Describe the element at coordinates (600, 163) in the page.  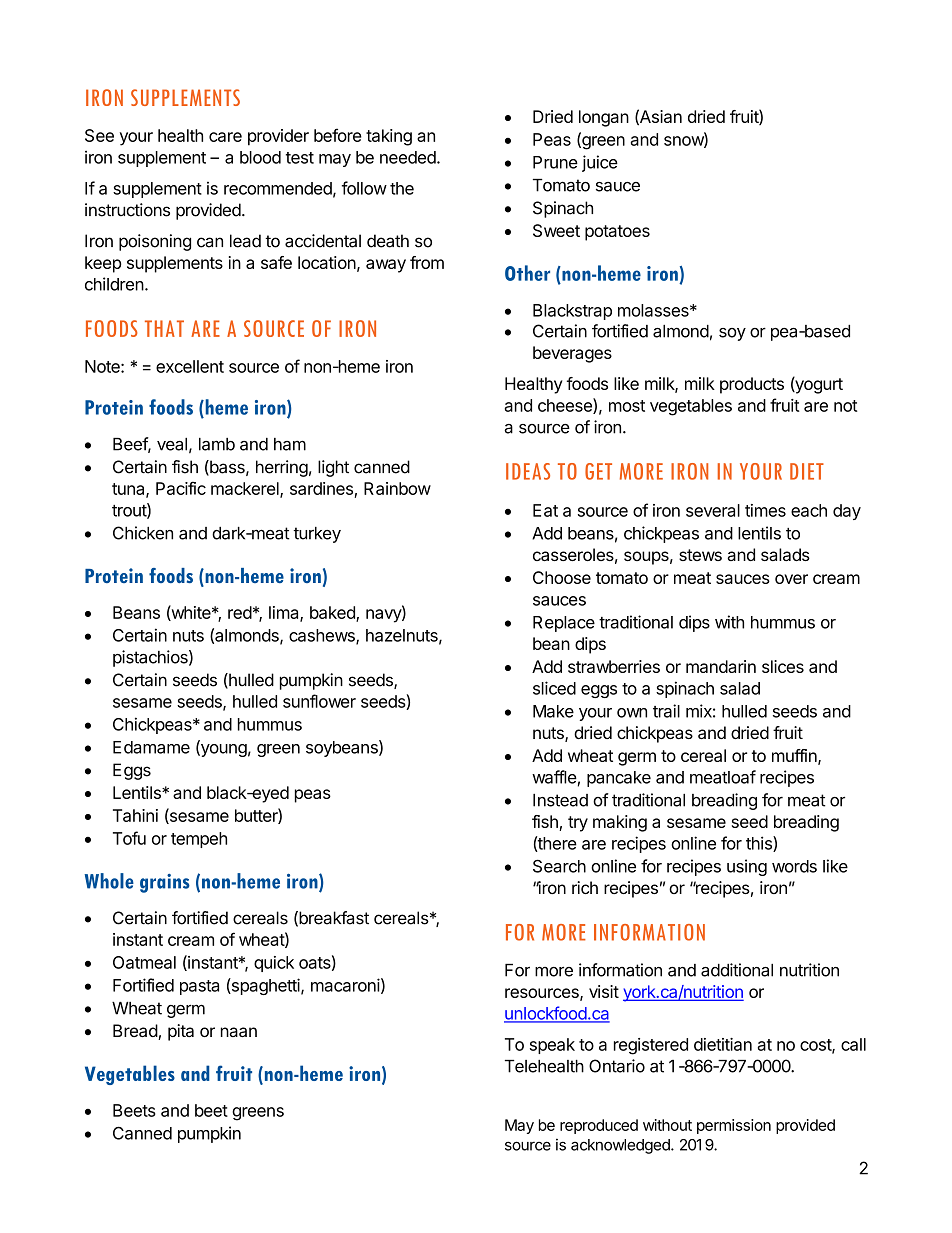
I see `juice` at that location.
